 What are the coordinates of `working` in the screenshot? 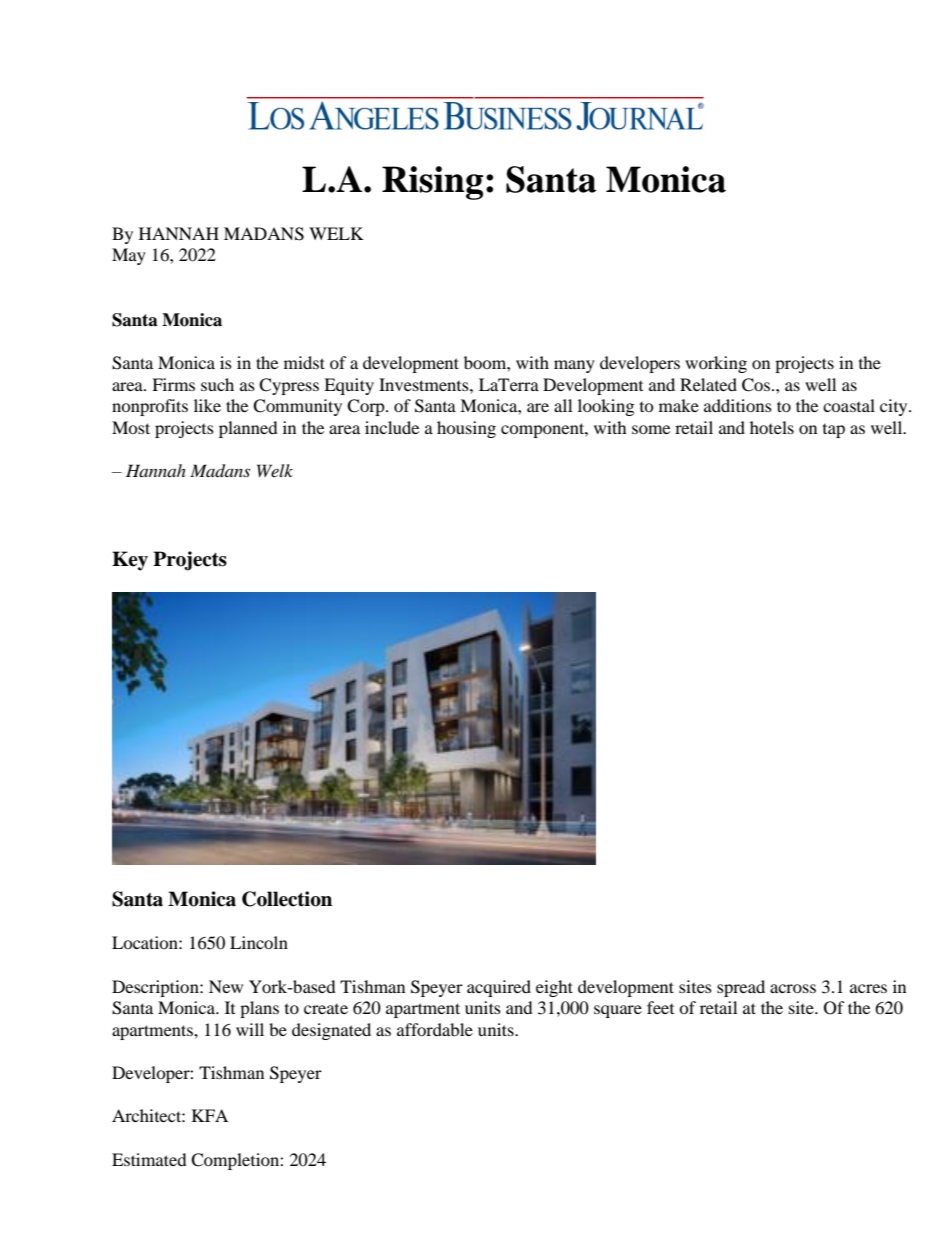 It's located at (716, 364).
